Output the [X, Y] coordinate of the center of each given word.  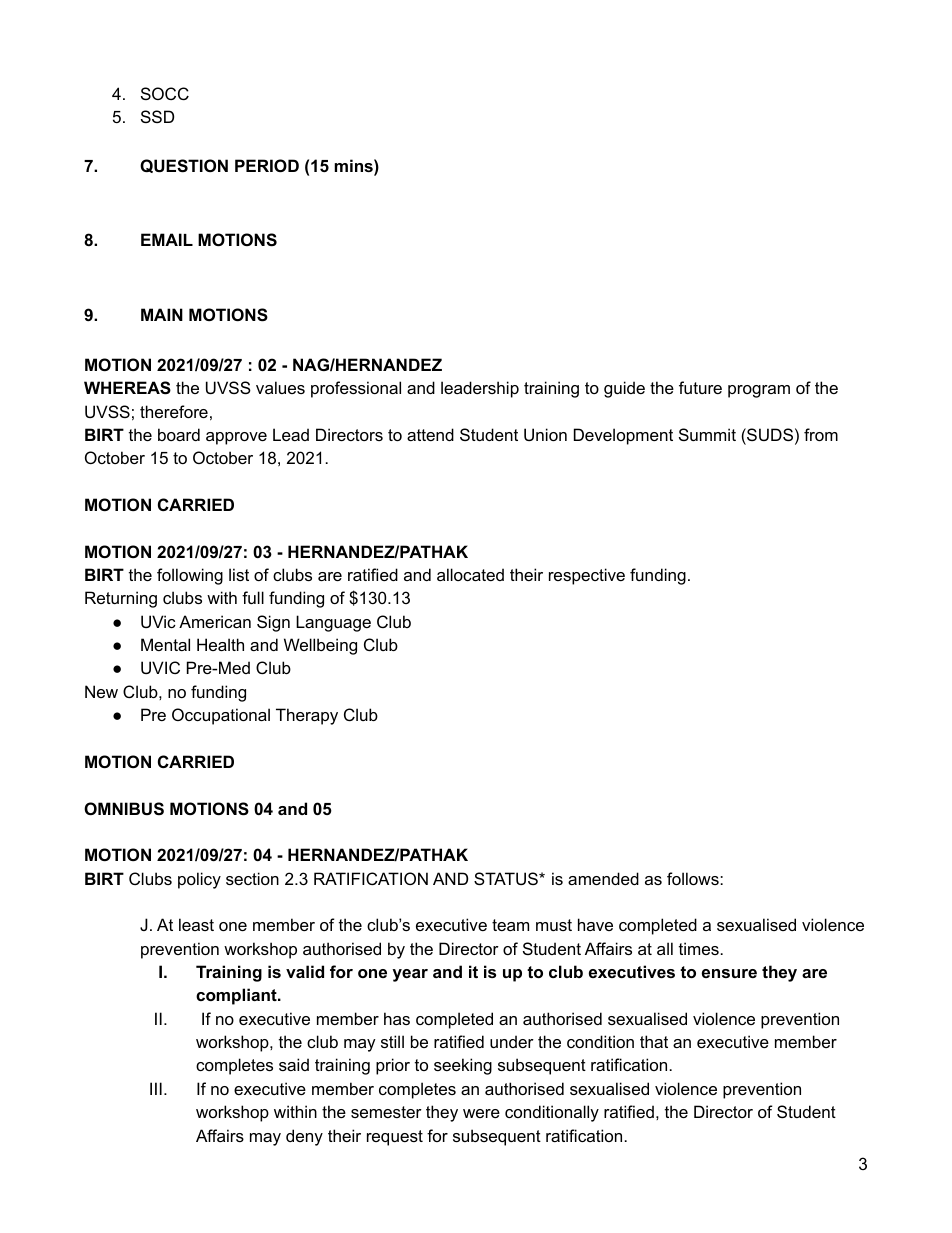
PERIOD [267, 165]
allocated [470, 574]
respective [587, 576]
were [481, 1113]
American [215, 621]
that [654, 1041]
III [156, 1088]
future [700, 387]
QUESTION [184, 166]
